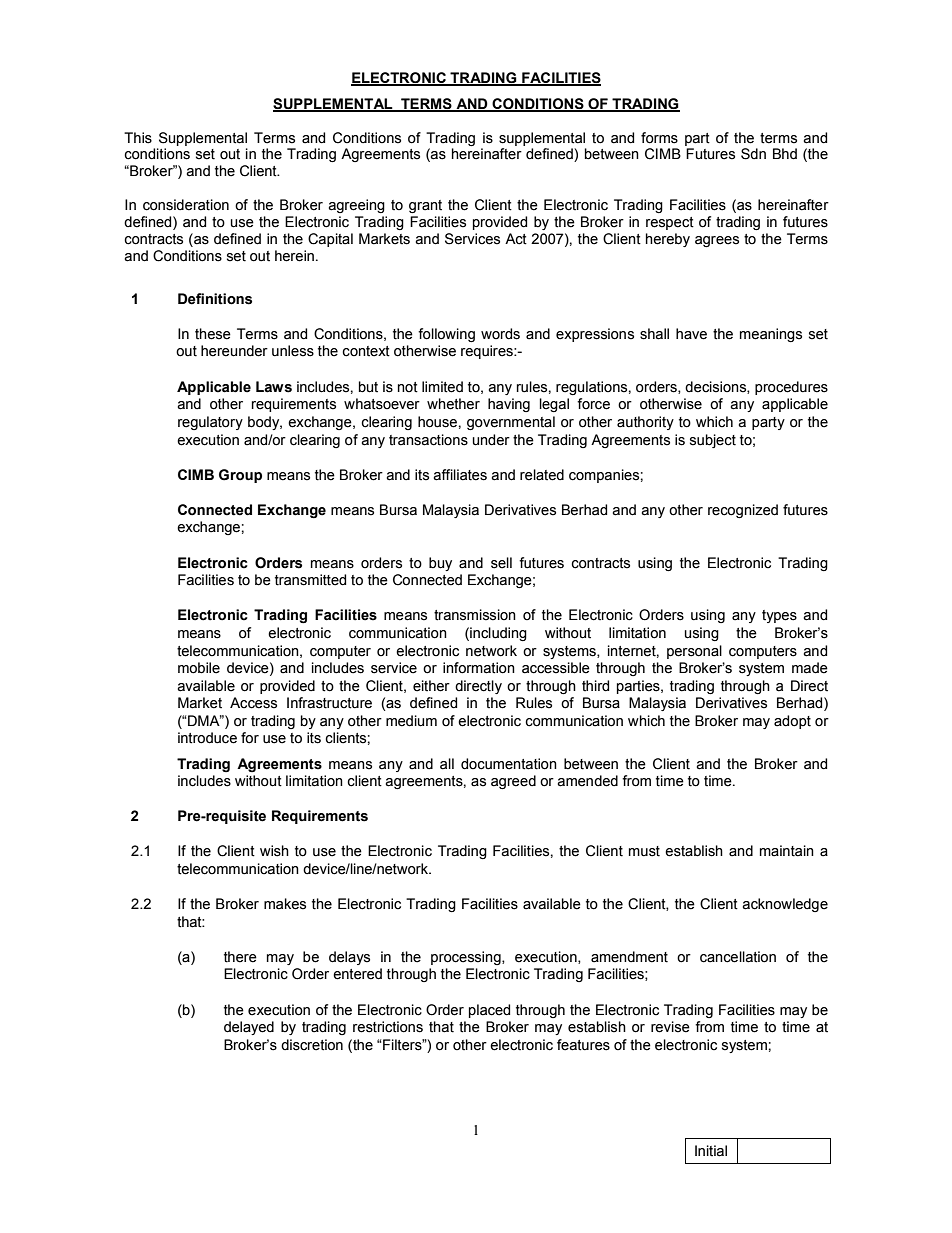 This screenshot has height=1233, width=952. Describe the element at coordinates (489, 1011) in the screenshot. I see `placed` at that location.
